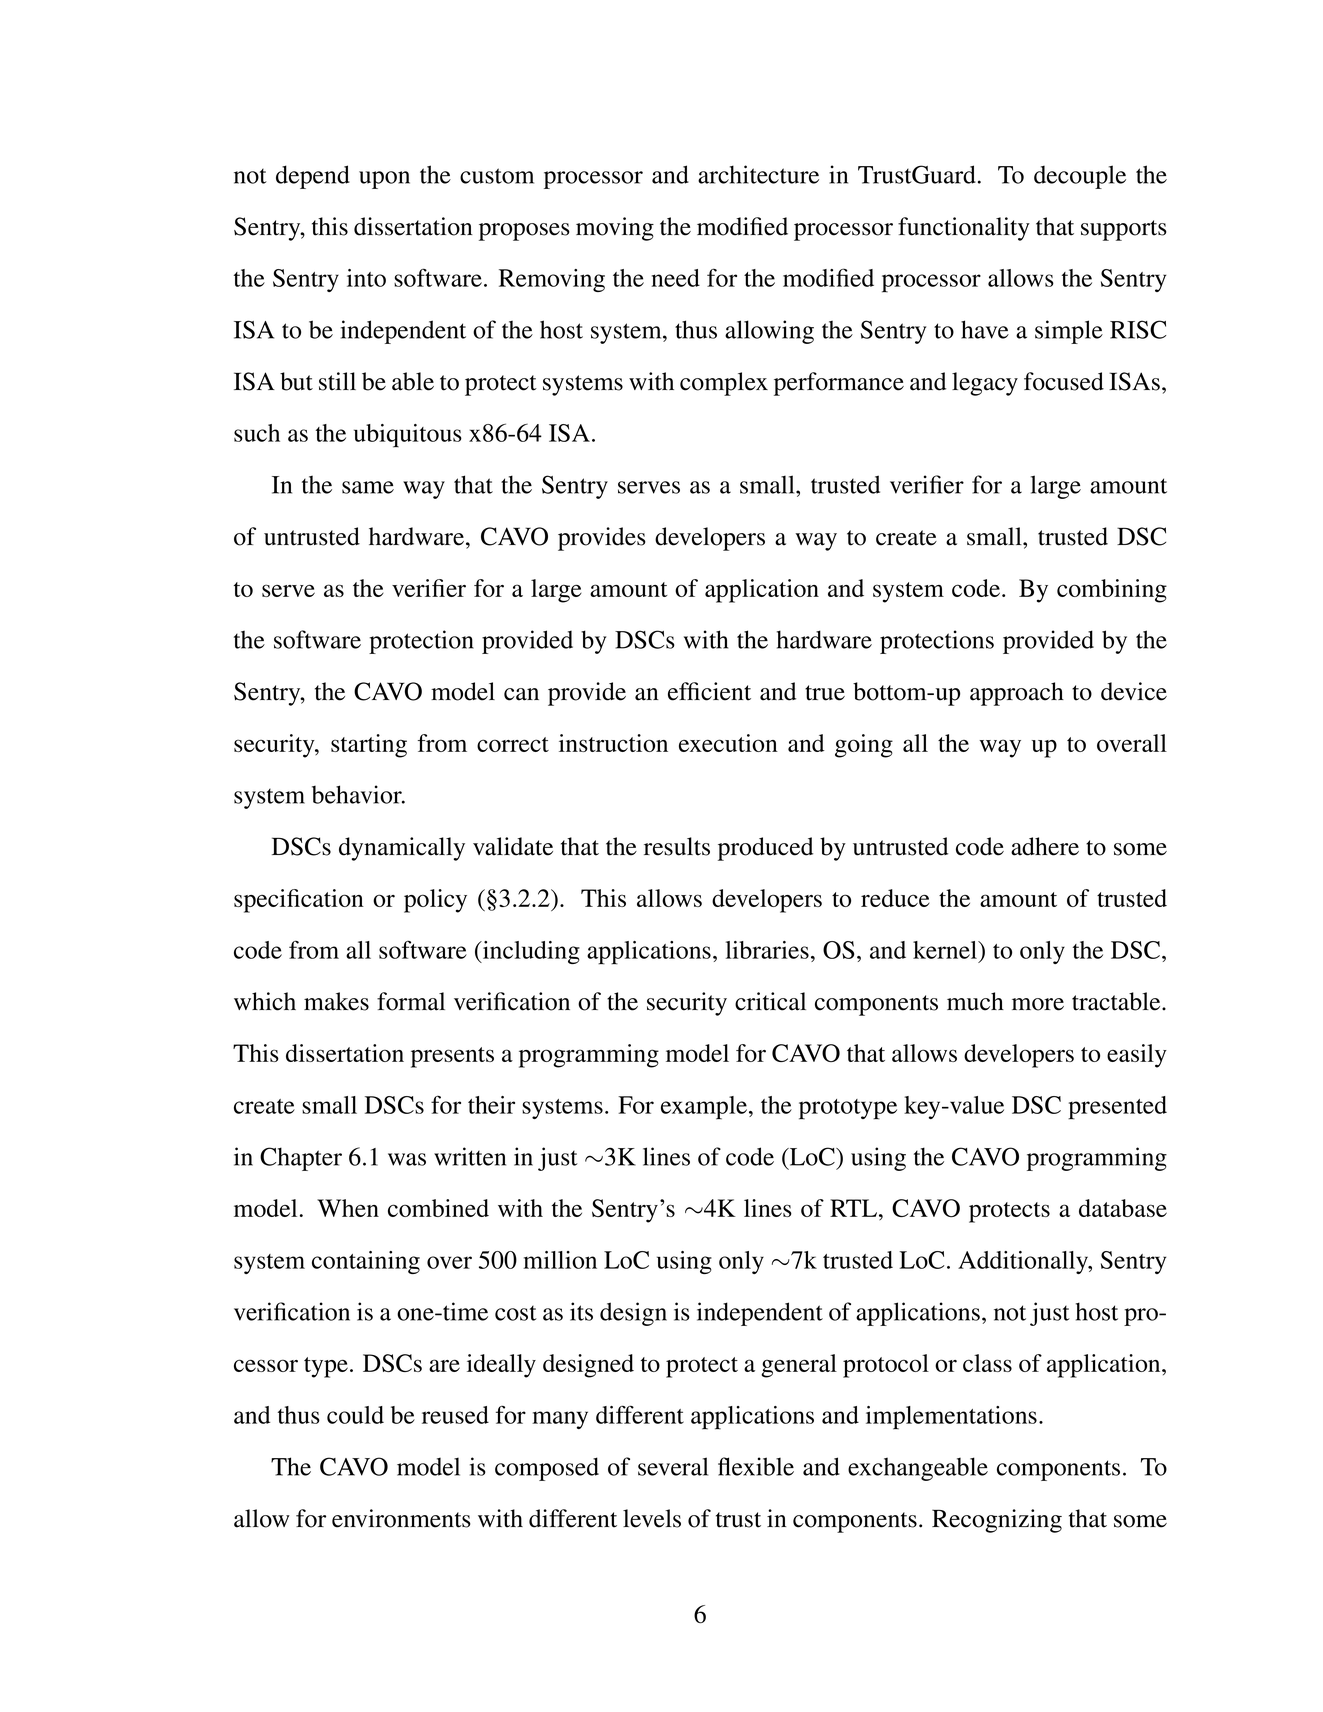 The height and width of the page is (1712, 1323). Describe the element at coordinates (758, 174) in the page. I see `architecture` at that location.
